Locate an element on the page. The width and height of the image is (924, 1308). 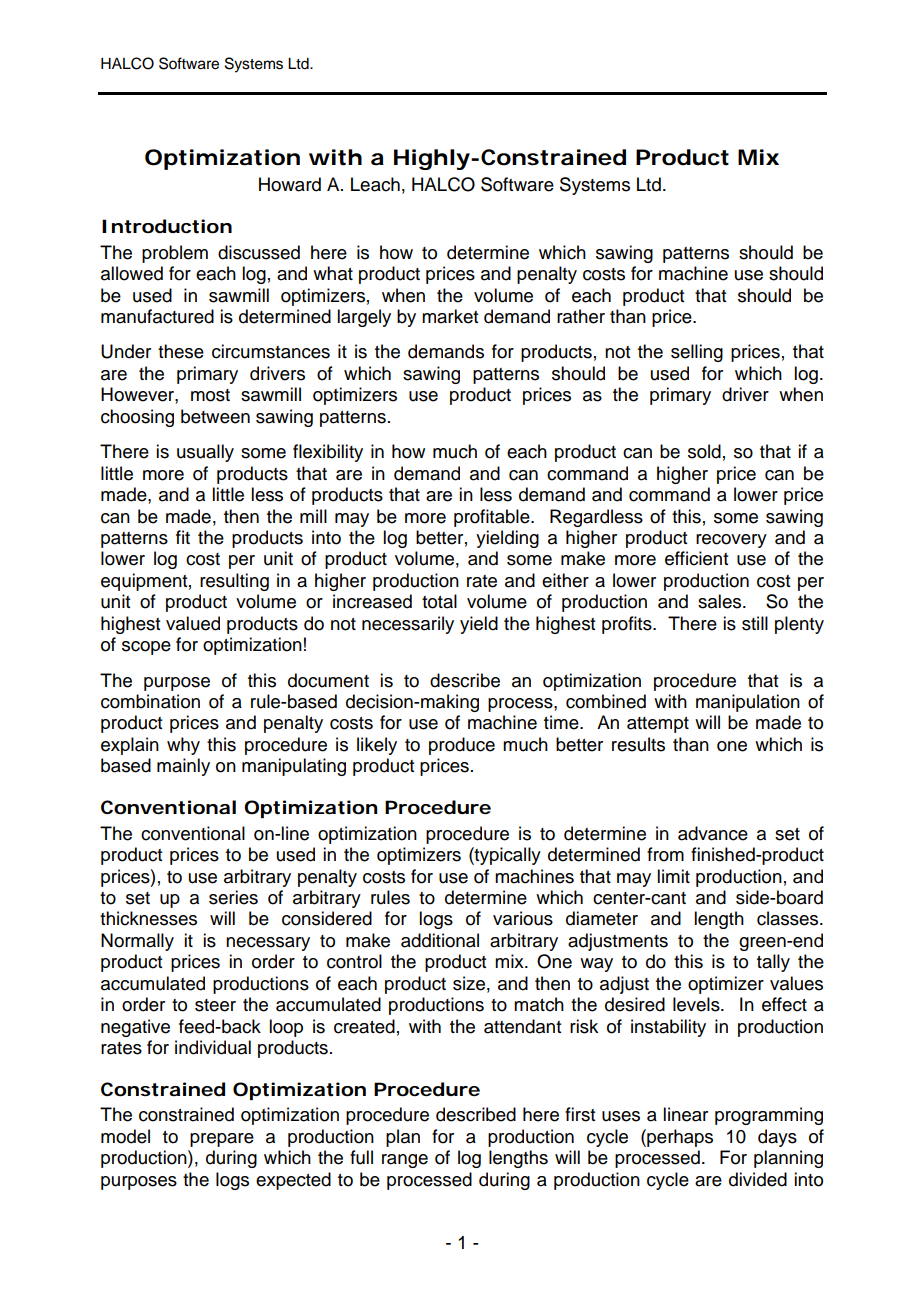
combination is located at coordinates (150, 701).
